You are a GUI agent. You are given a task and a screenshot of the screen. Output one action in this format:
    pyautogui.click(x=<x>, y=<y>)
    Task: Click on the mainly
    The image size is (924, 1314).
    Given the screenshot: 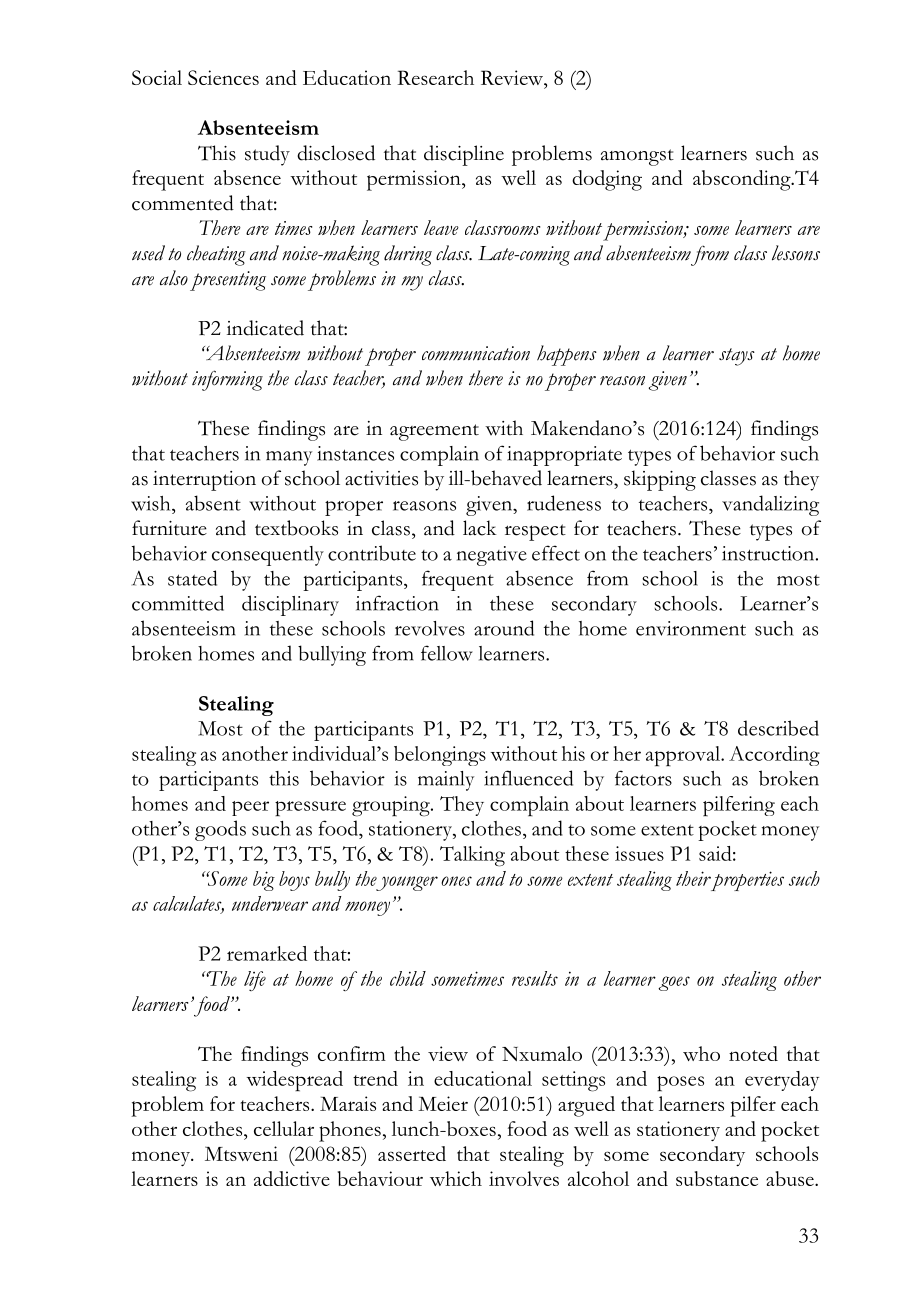 What is the action you would take?
    pyautogui.click(x=446, y=781)
